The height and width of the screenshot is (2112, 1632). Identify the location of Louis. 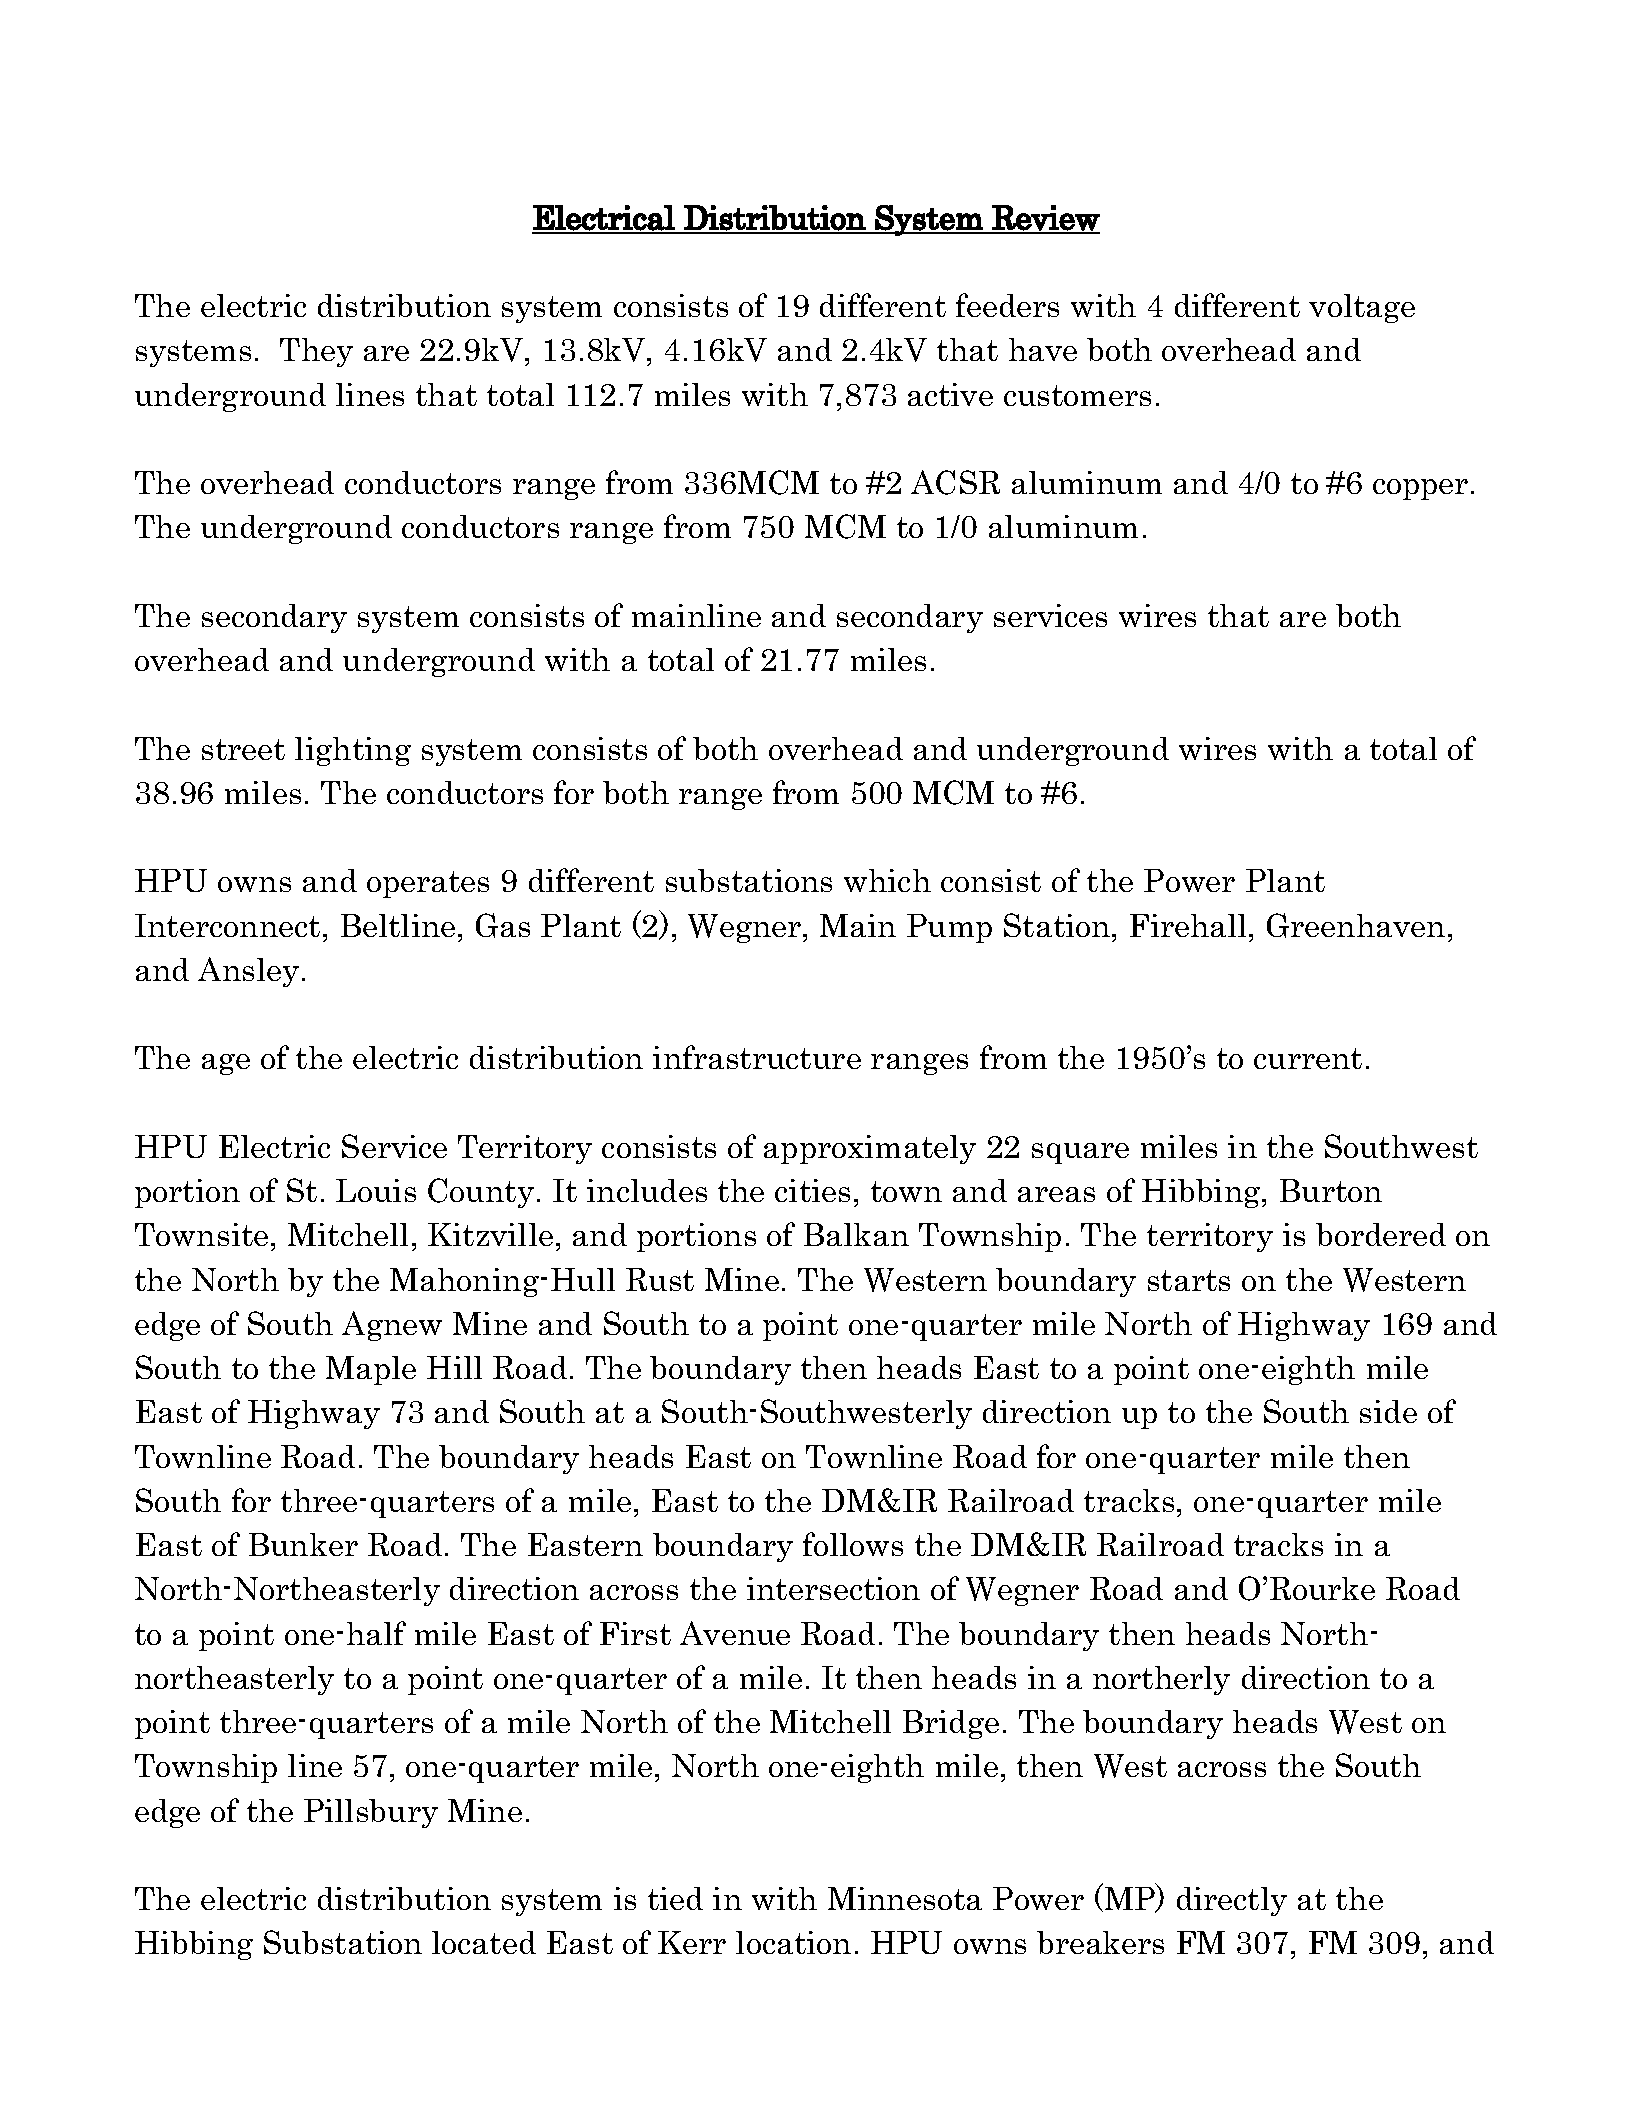
(376, 1190).
